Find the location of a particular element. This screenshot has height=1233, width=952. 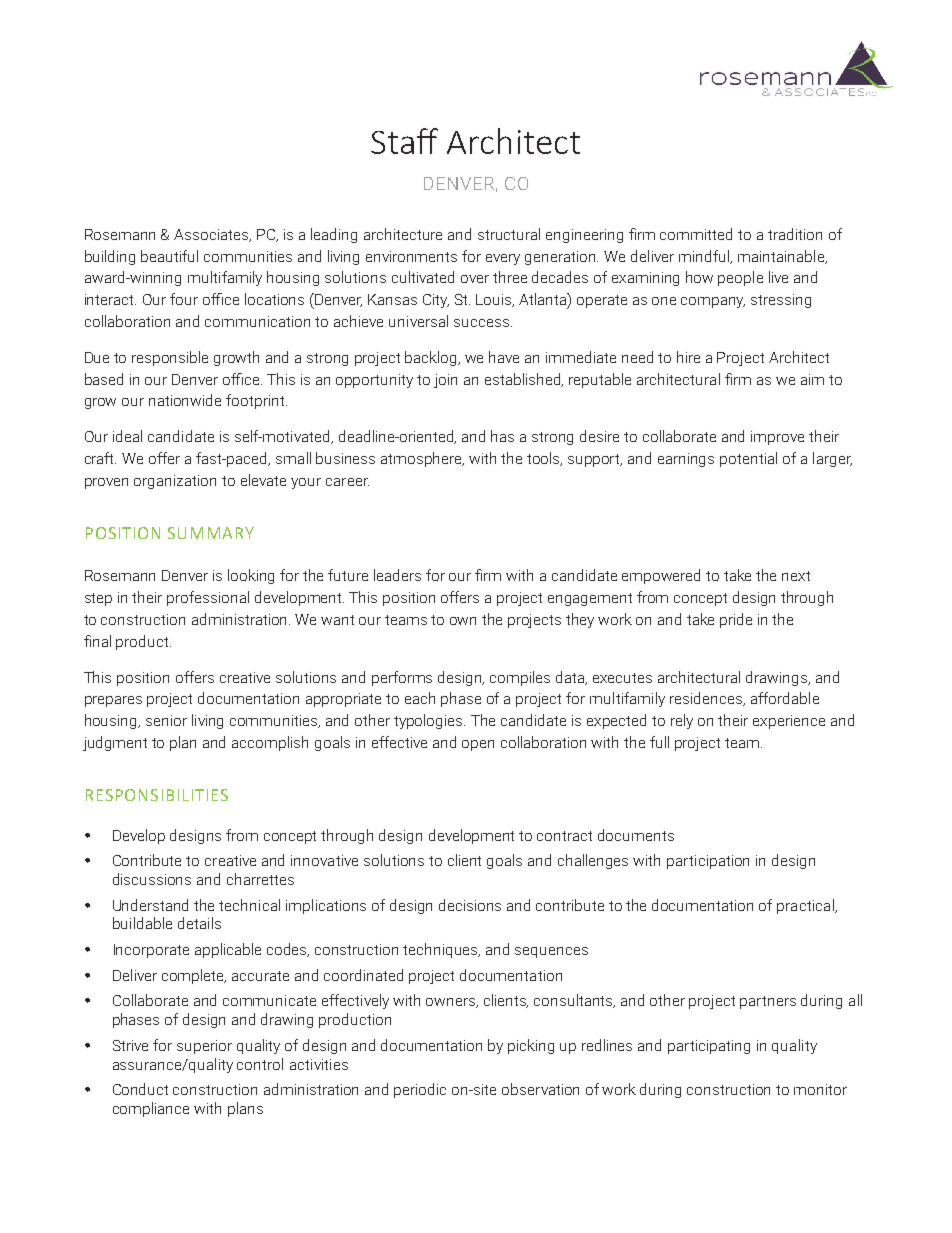

RESPONSIBILITIES is located at coordinates (157, 795).
